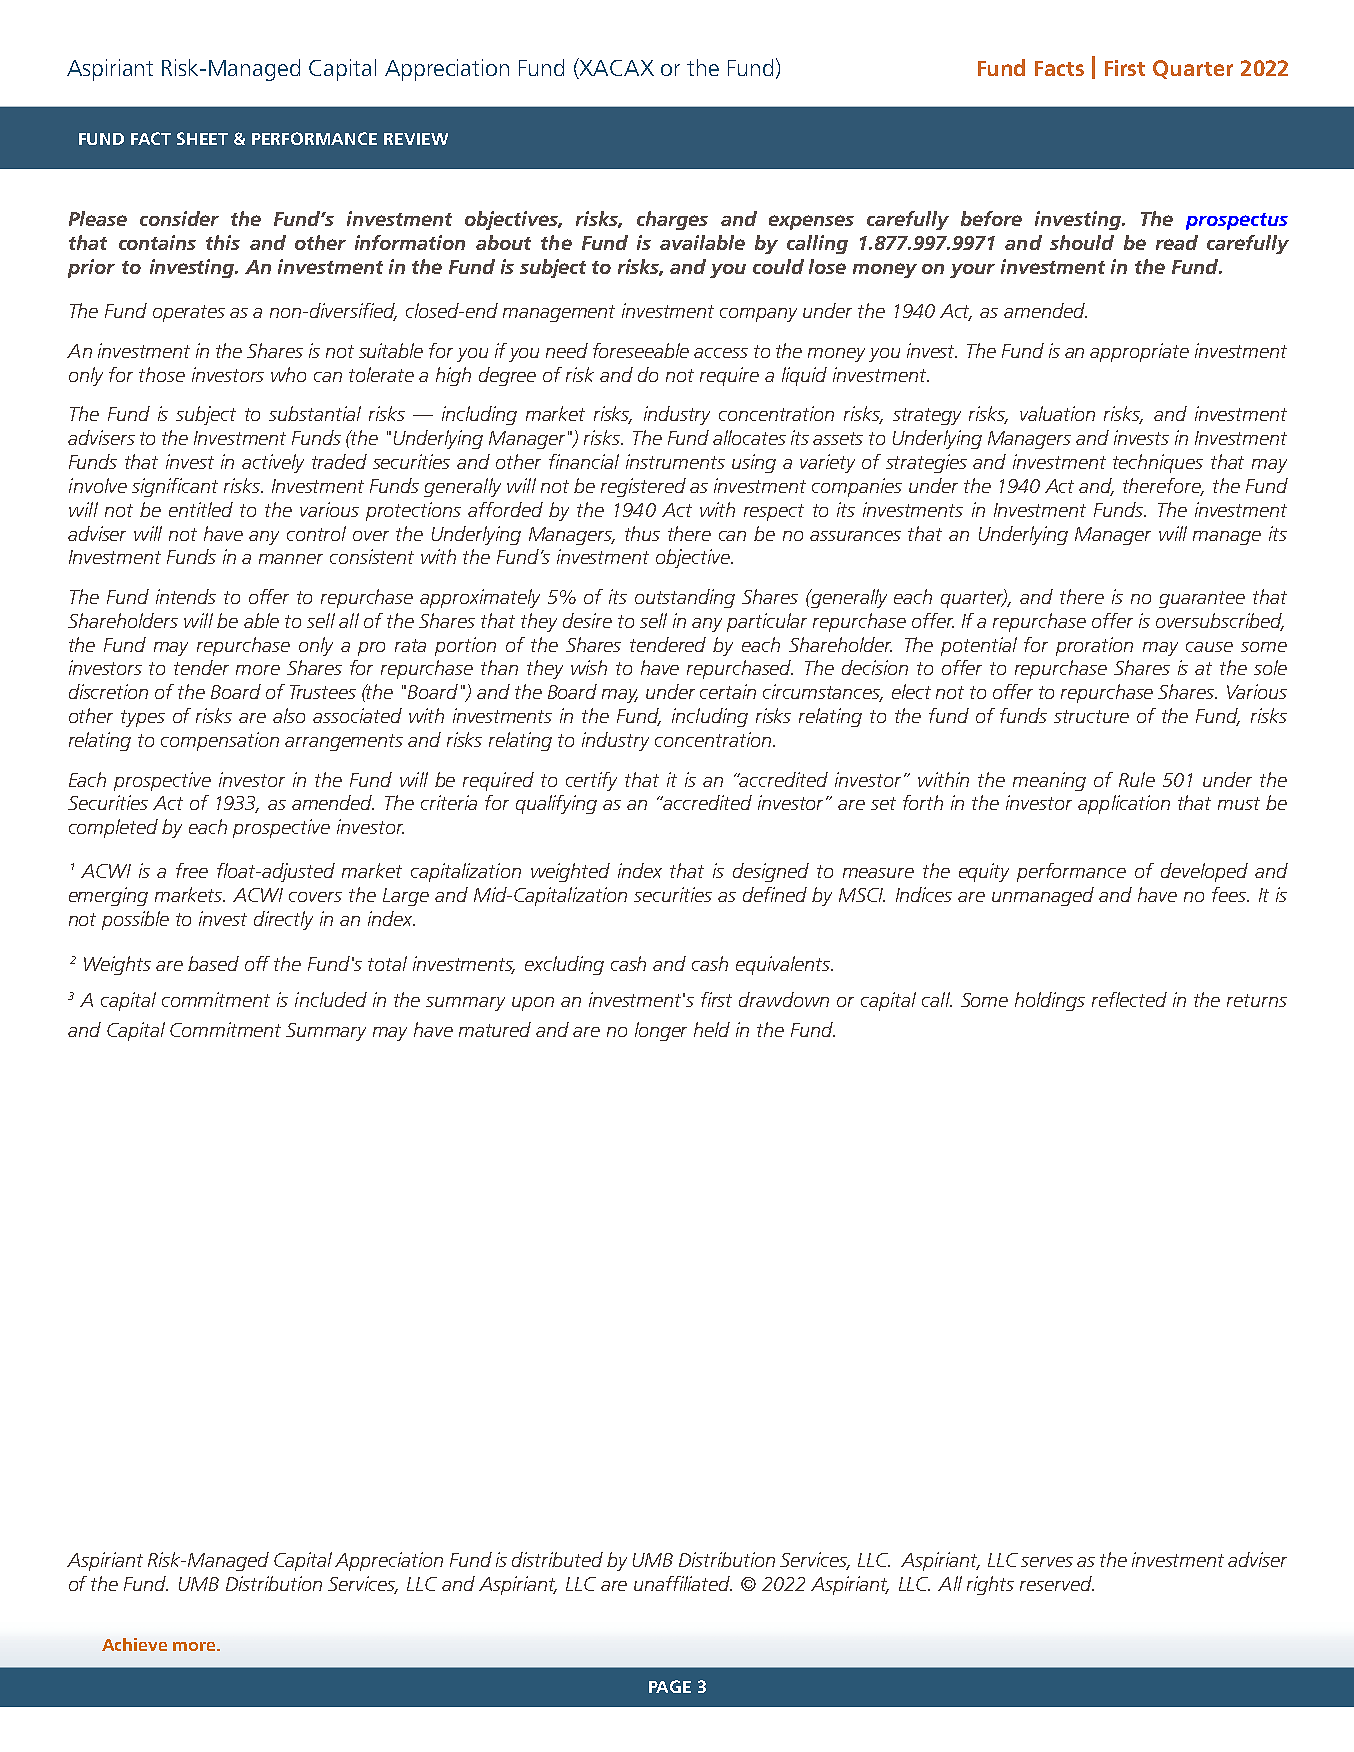 The image size is (1354, 1752). I want to click on PAGE, so click(670, 1686).
